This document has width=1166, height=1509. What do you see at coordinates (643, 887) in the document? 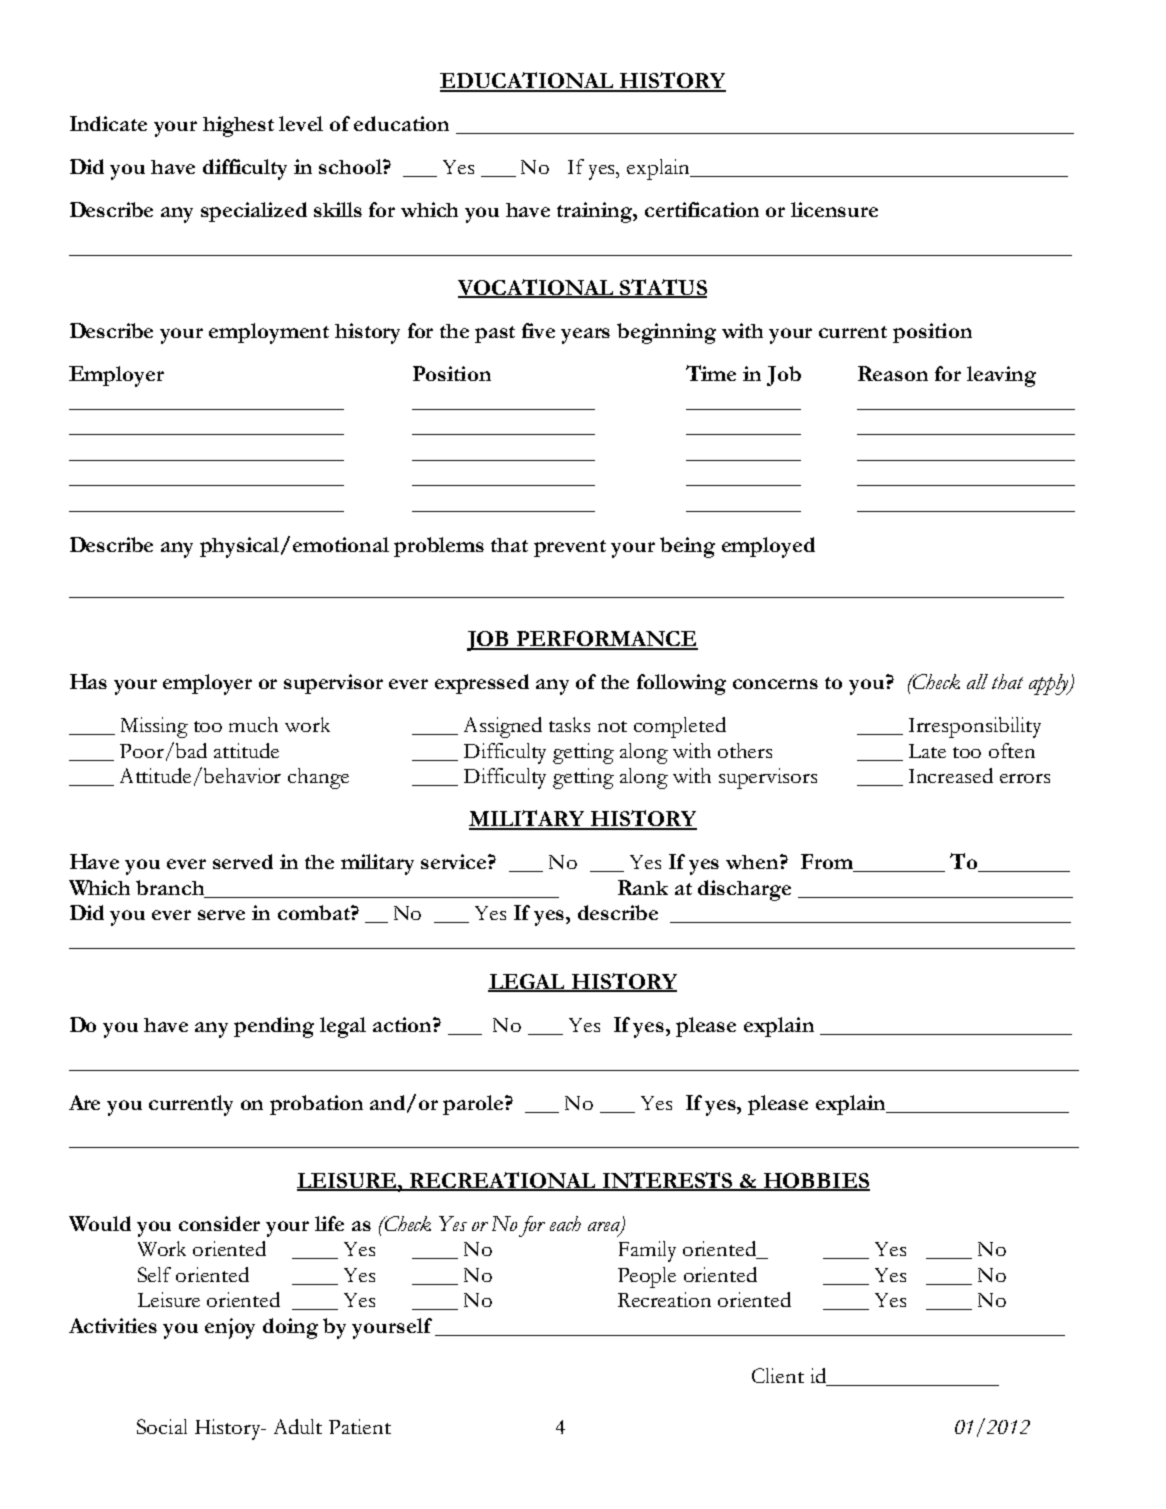
I see `Rank` at bounding box center [643, 887].
